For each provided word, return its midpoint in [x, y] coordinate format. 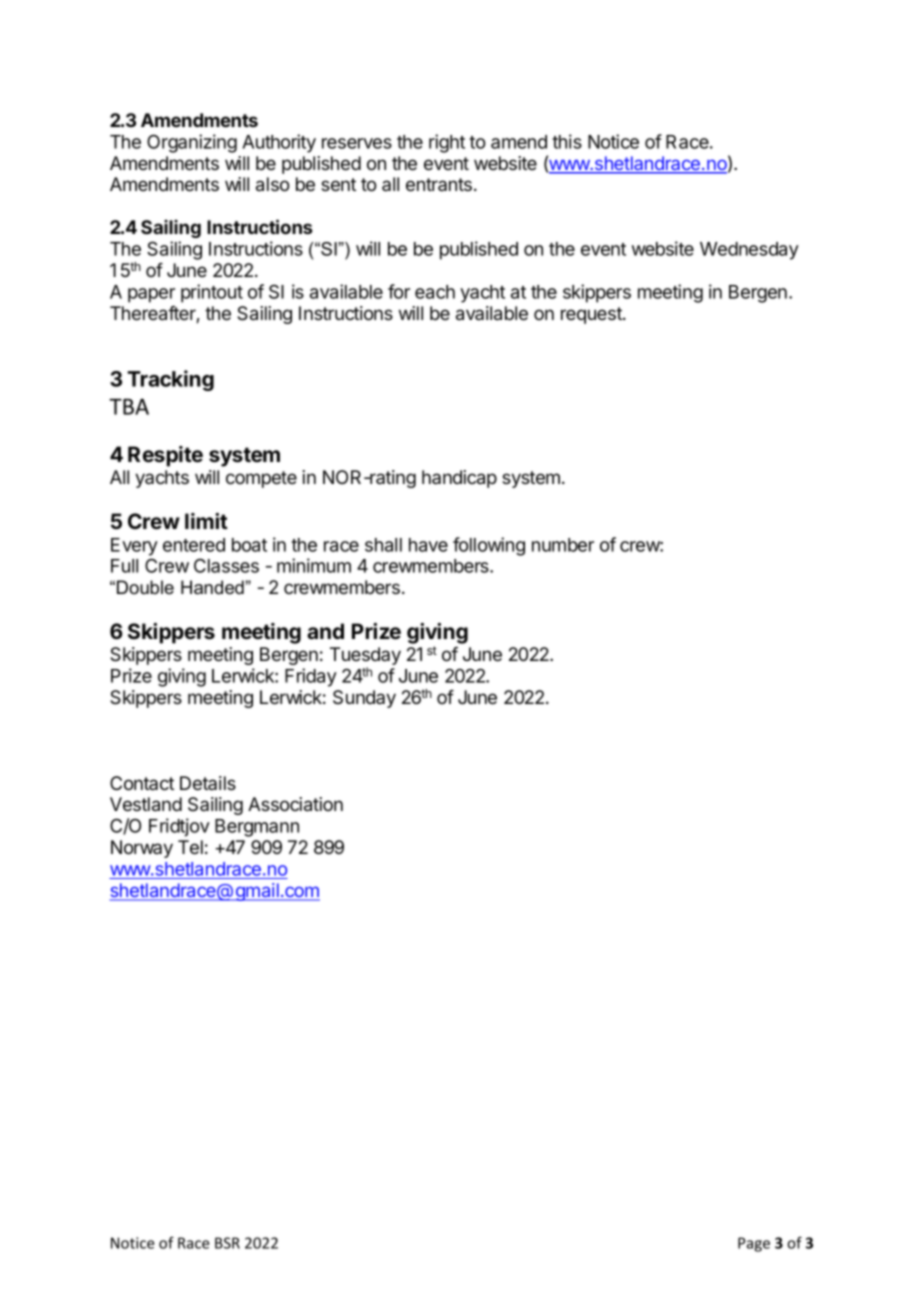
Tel [190, 847]
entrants [440, 184]
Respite [165, 456]
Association [295, 804]
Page [754, 1244]
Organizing [192, 143]
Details [208, 783]
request [592, 315]
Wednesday [749, 251]
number [563, 545]
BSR [227, 1243]
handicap [459, 479]
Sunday [364, 699]
